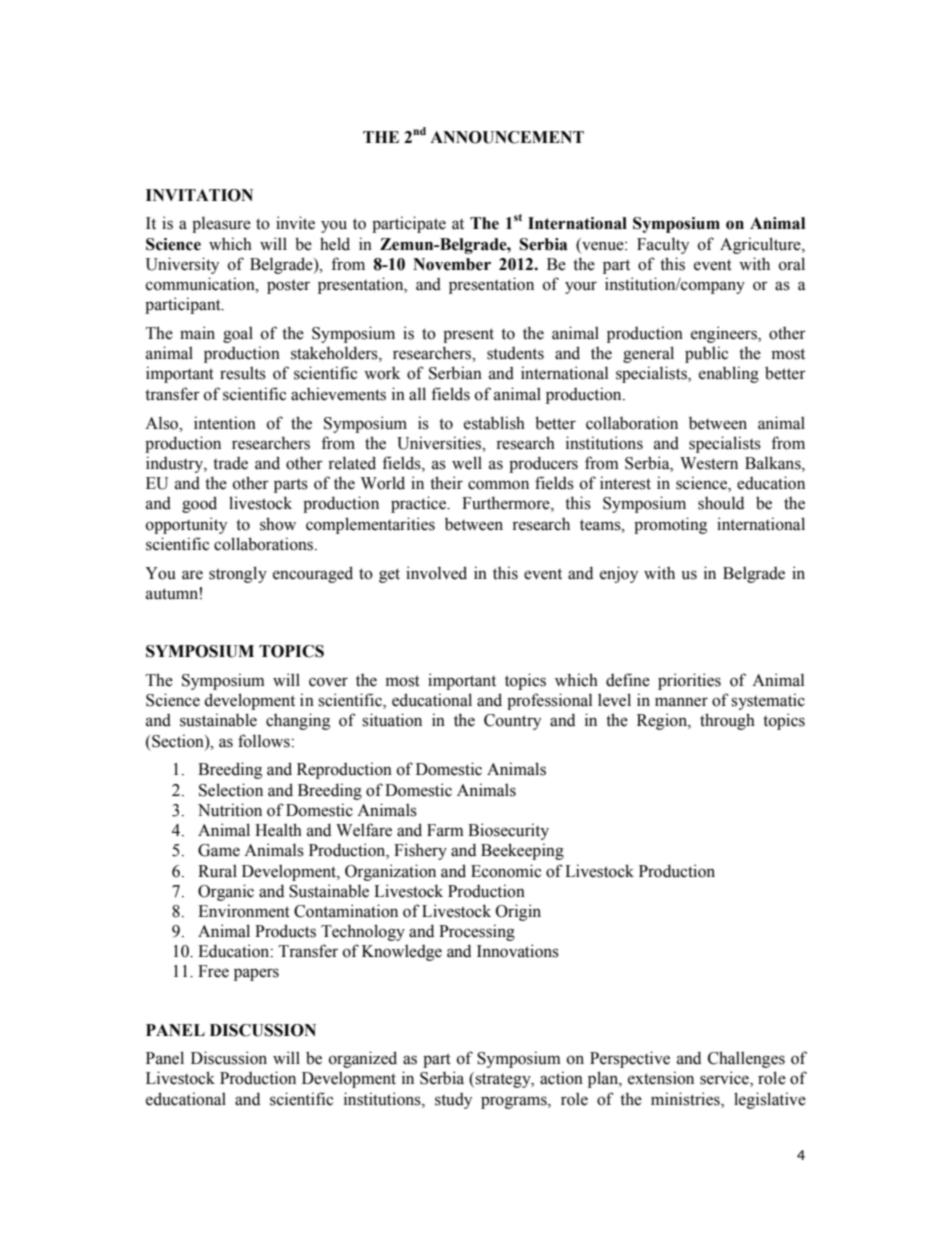 The image size is (952, 1233). What do you see at coordinates (689, 681) in the screenshot?
I see `priorities` at bounding box center [689, 681].
